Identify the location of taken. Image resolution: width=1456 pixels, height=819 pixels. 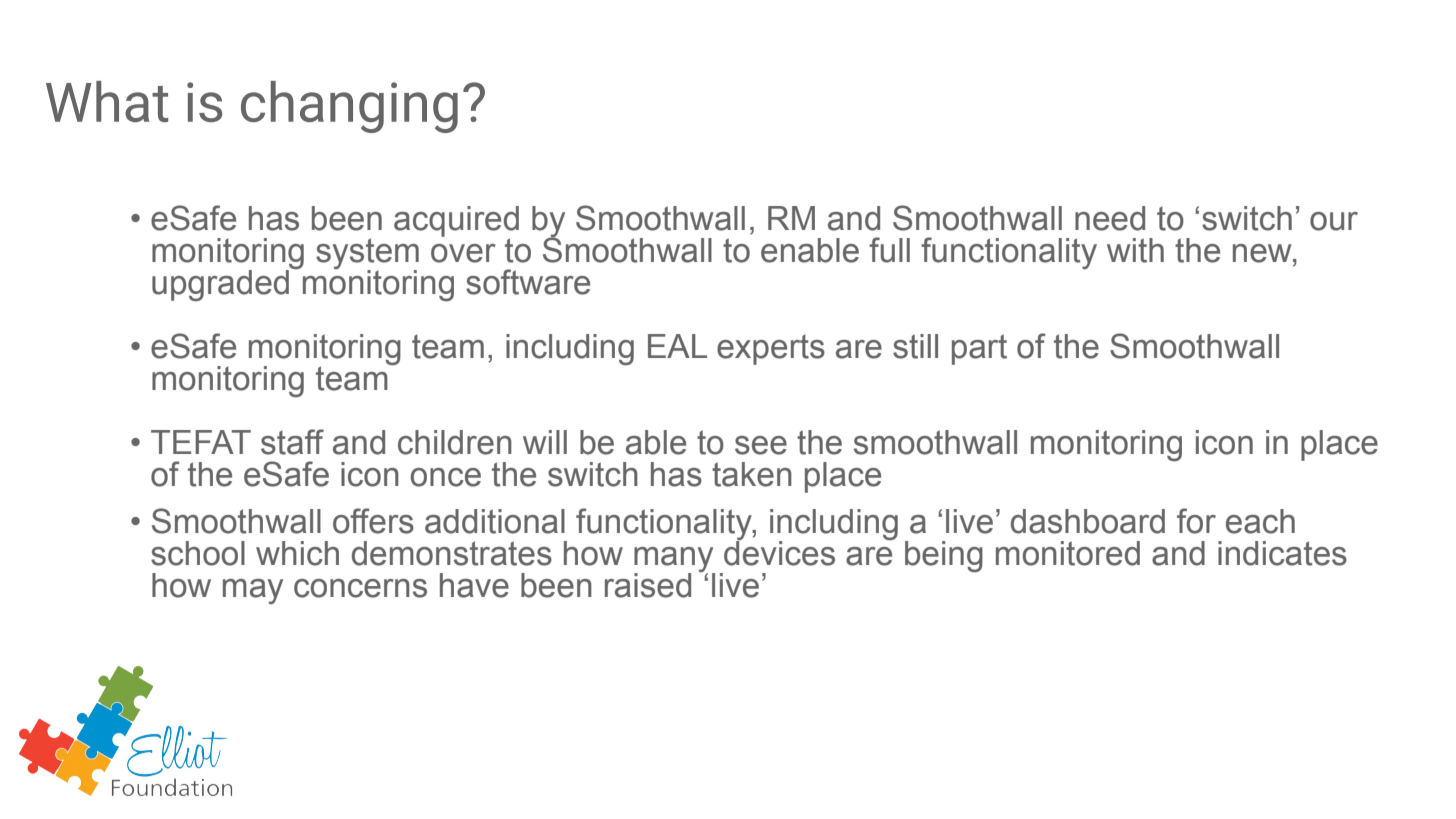
(752, 474).
